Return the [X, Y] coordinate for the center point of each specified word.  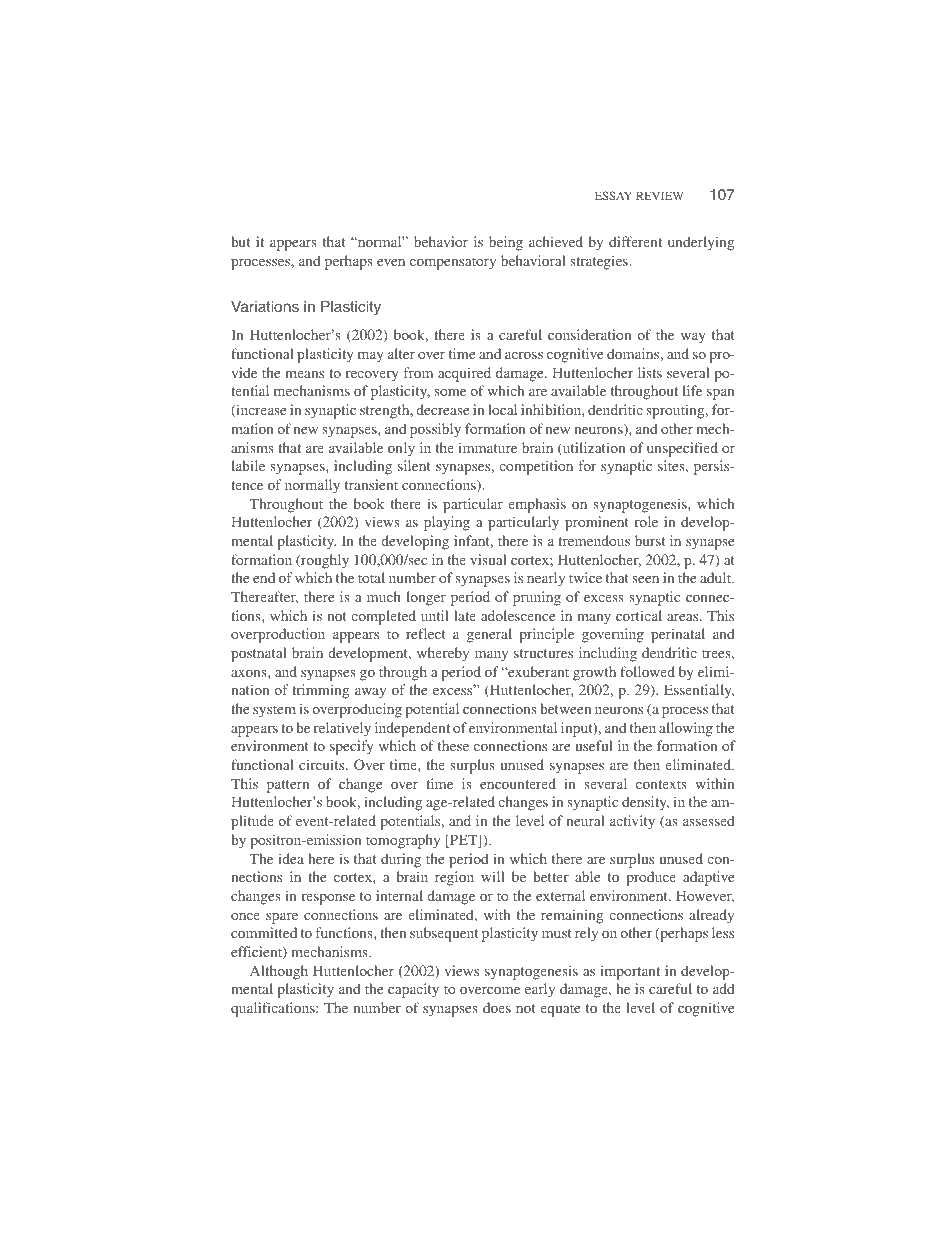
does [497, 1007]
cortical [639, 615]
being [506, 243]
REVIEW [659, 195]
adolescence [518, 615]
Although [279, 972]
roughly [324, 561]
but [240, 241]
